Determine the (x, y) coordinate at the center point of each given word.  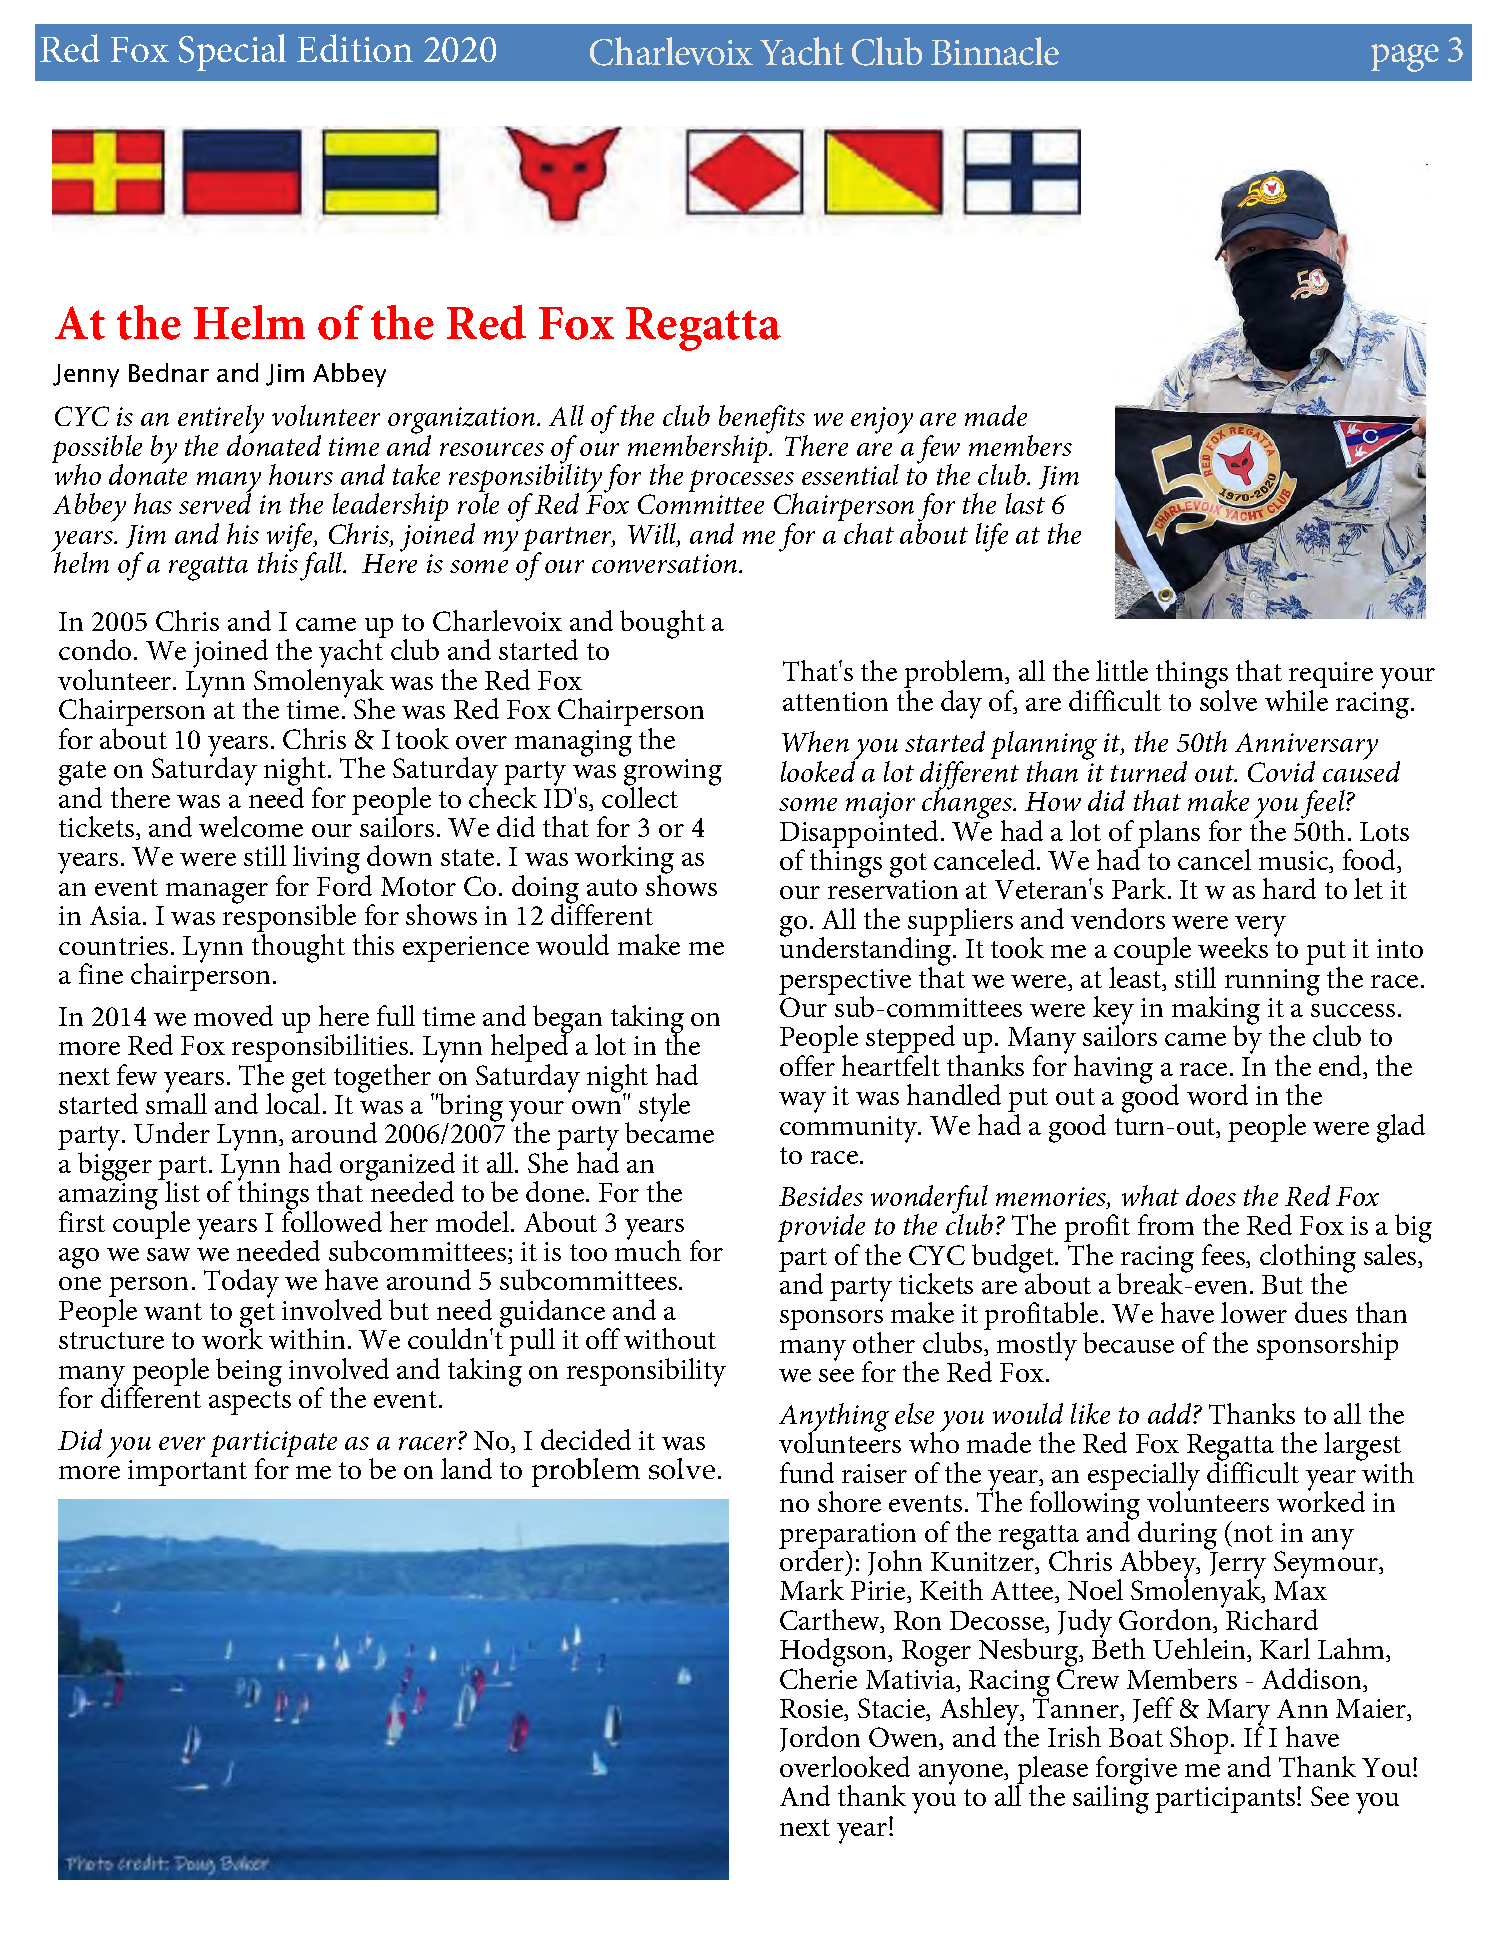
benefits (763, 421)
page (1405, 58)
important (187, 1473)
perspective (845, 983)
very (1260, 927)
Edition (355, 48)
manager (217, 893)
